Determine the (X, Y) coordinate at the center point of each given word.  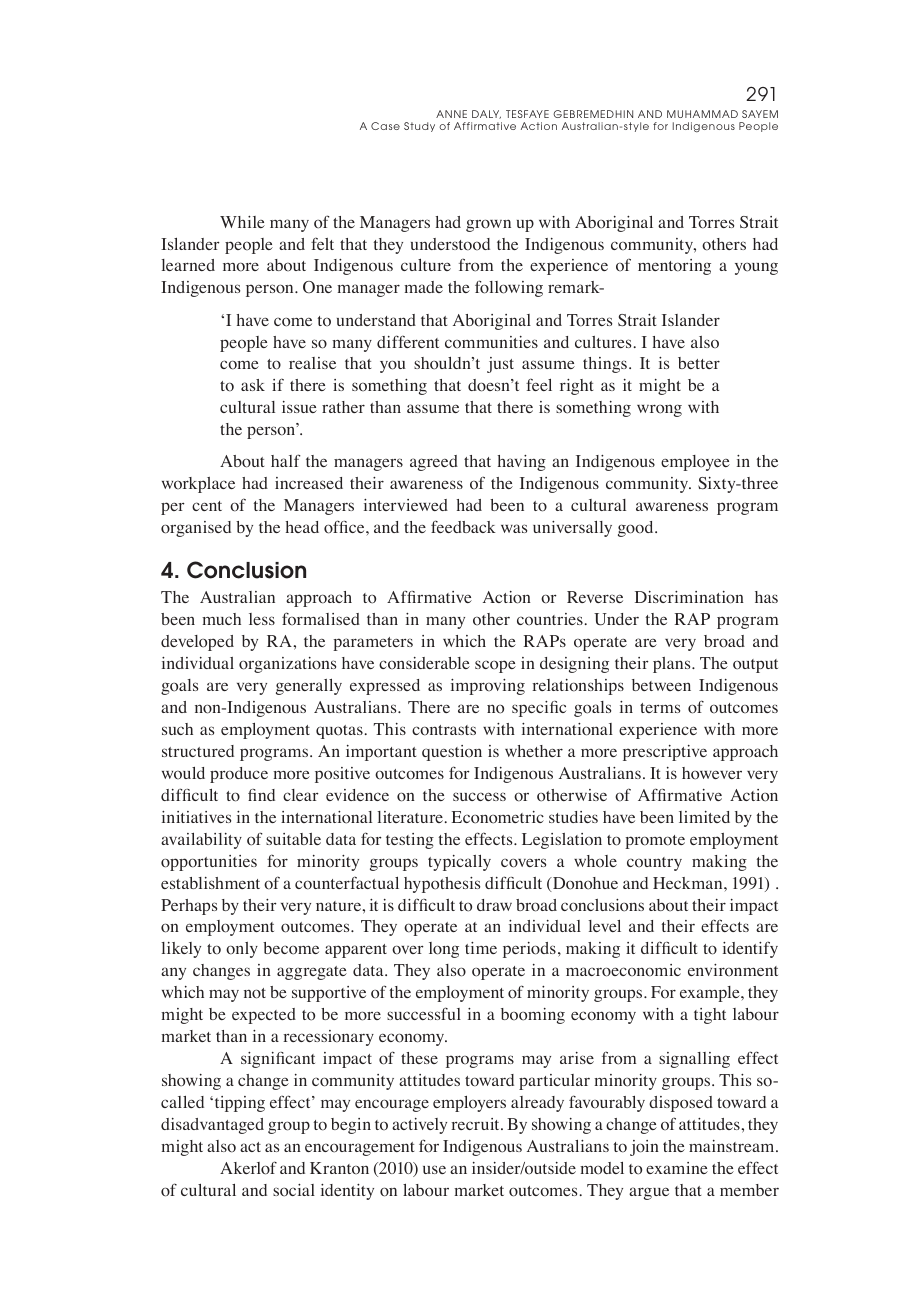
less (262, 619)
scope (495, 666)
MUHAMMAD (702, 114)
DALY (486, 114)
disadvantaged (212, 1126)
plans (673, 665)
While (242, 222)
